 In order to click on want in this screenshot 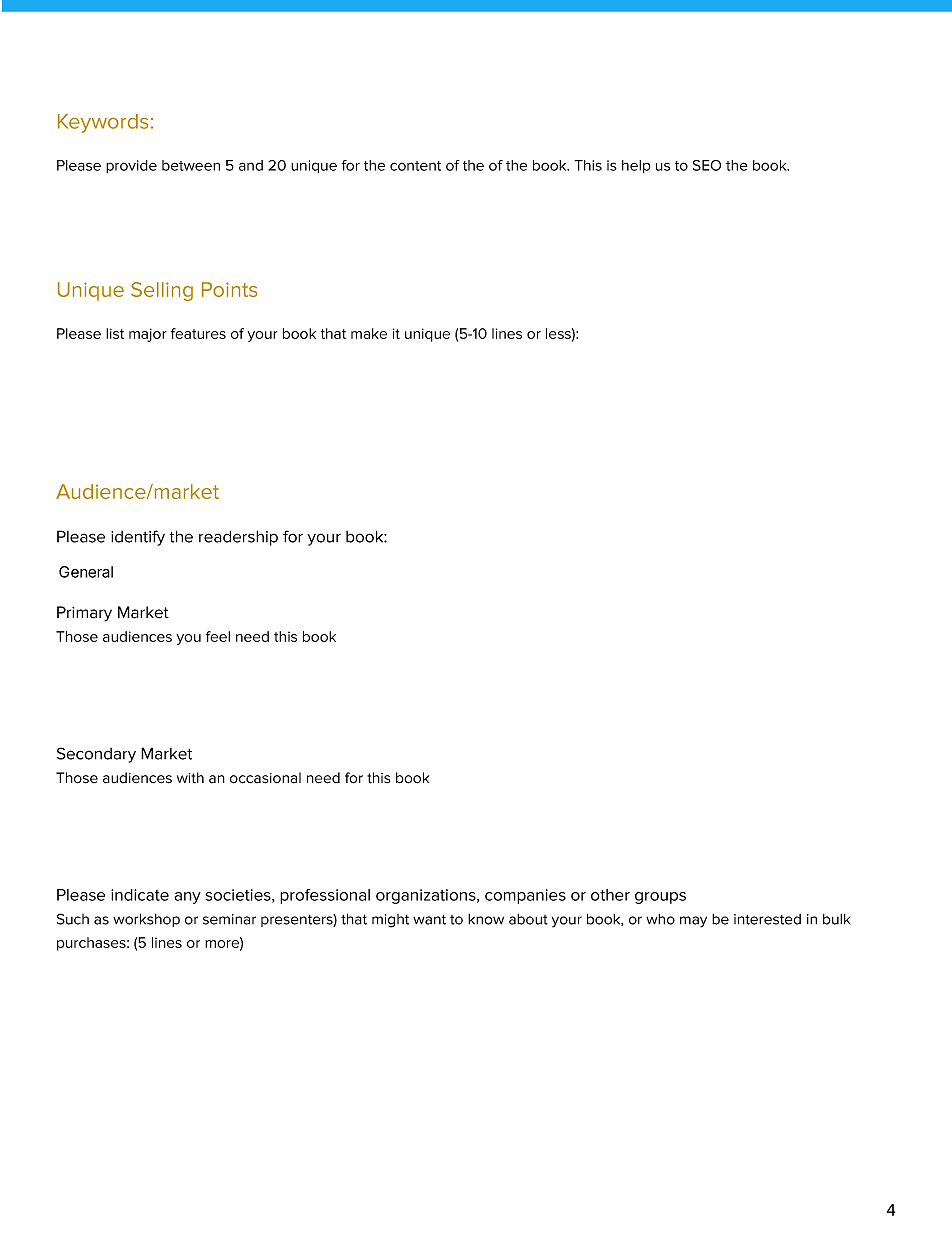, I will do `click(429, 919)`.
